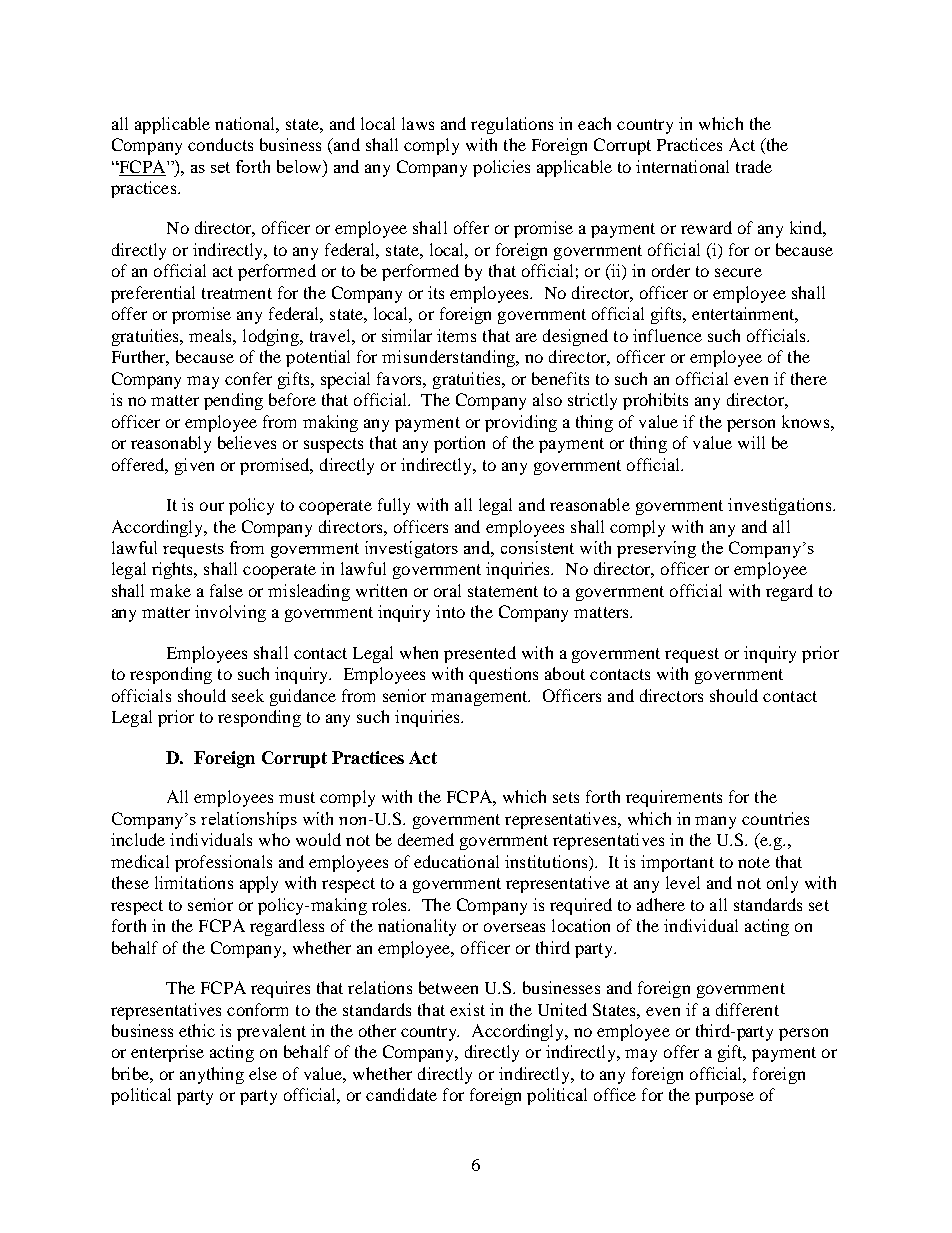 The height and width of the screenshot is (1233, 952). What do you see at coordinates (220, 144) in the screenshot?
I see `conducts` at bounding box center [220, 144].
